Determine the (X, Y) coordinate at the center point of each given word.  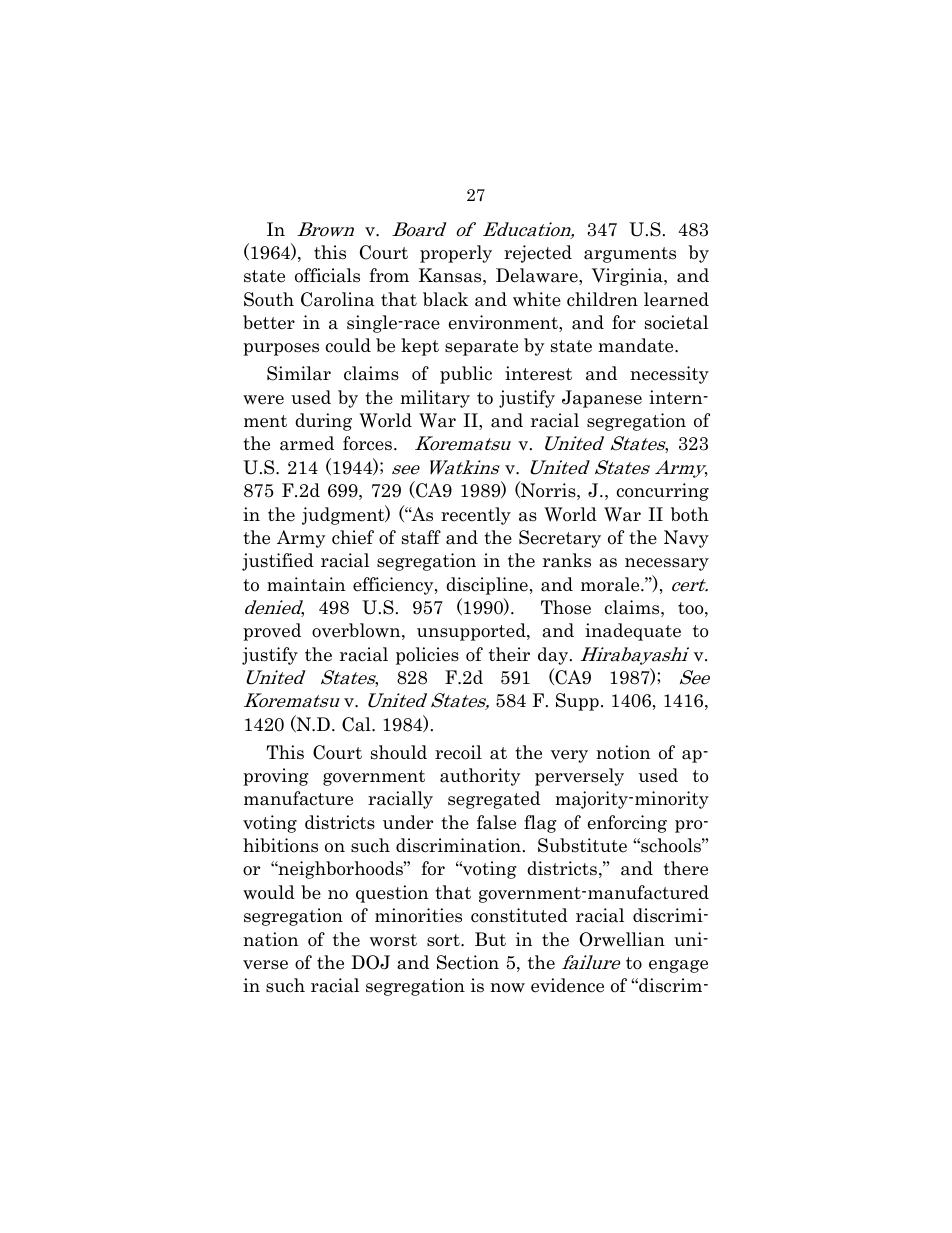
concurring (663, 492)
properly (456, 254)
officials (327, 275)
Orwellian (622, 939)
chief (353, 537)
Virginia (628, 277)
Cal (357, 724)
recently (476, 516)
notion (623, 752)
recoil (458, 752)
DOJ (370, 962)
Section (468, 962)
